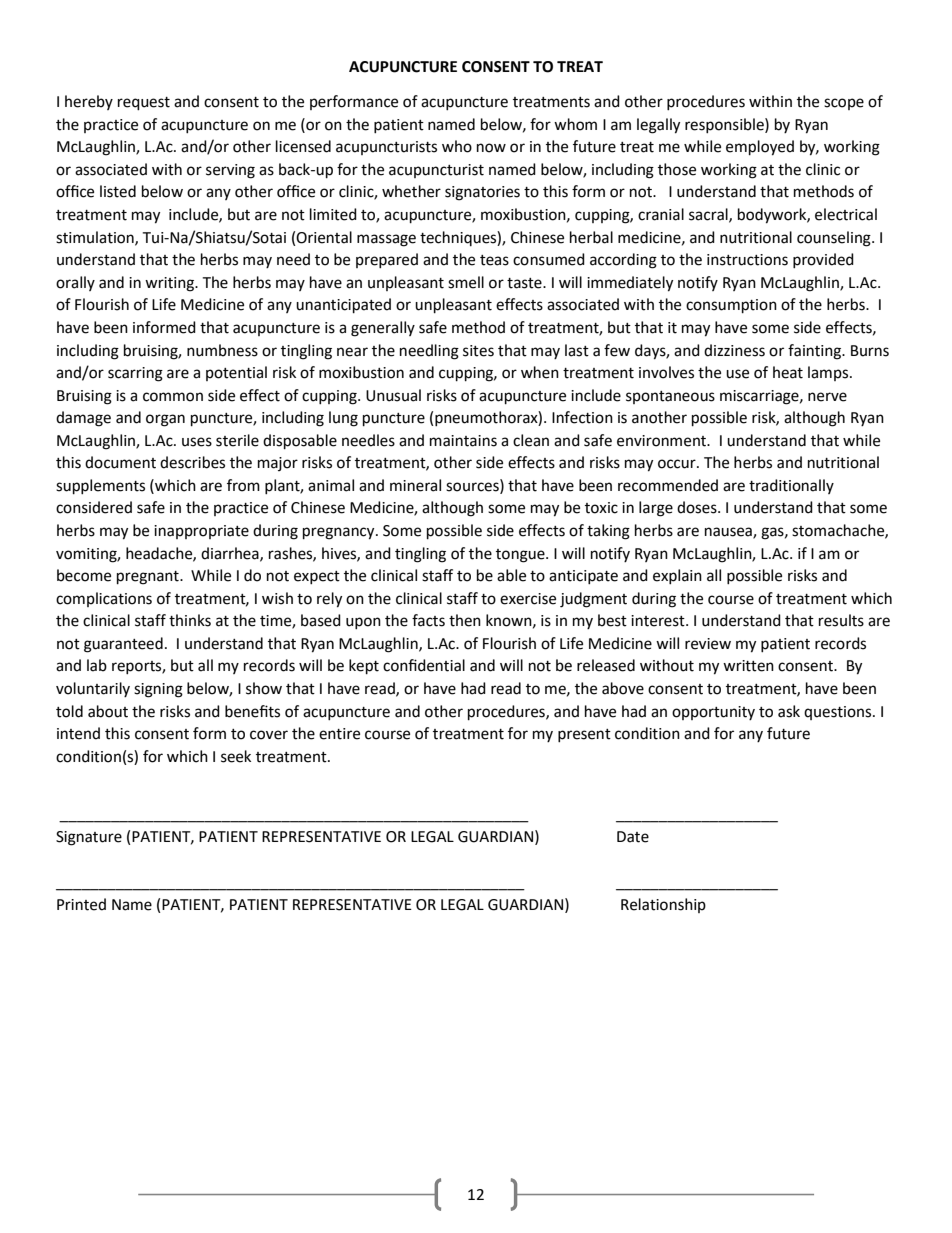  I want to click on employed, so click(760, 148).
